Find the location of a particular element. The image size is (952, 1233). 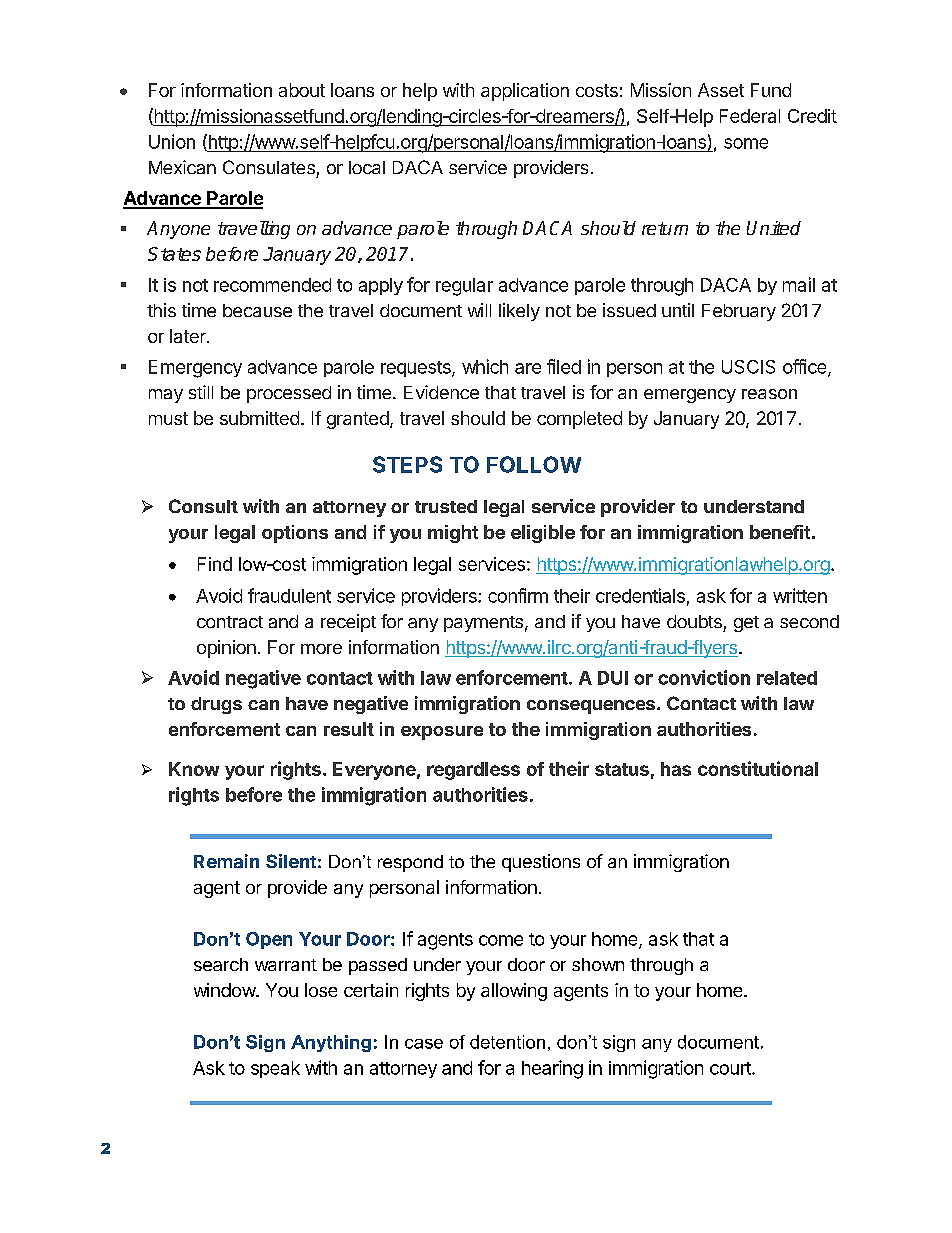

court is located at coordinates (731, 1068).
